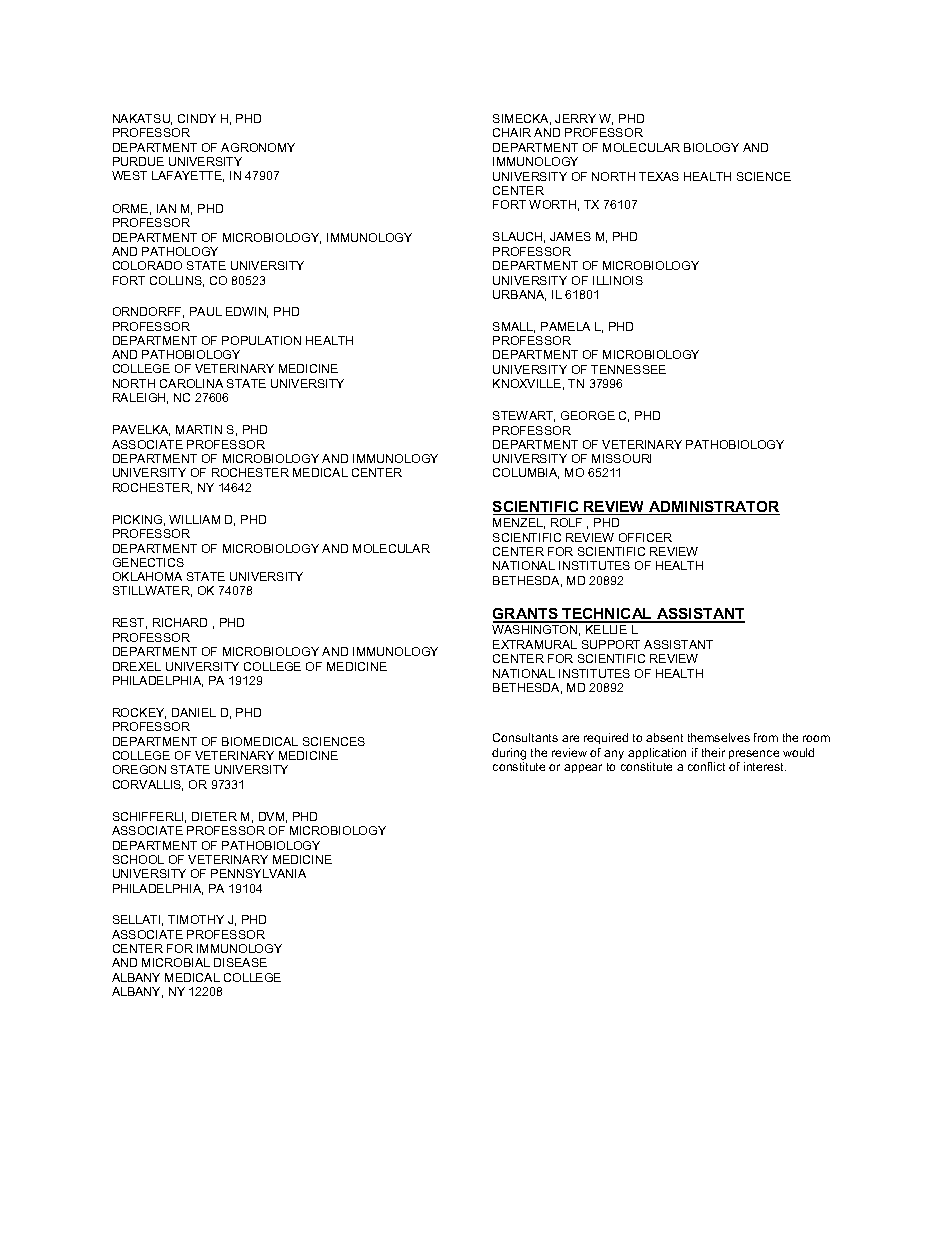 The width and height of the screenshot is (952, 1233). I want to click on DANIEL, so click(194, 712).
